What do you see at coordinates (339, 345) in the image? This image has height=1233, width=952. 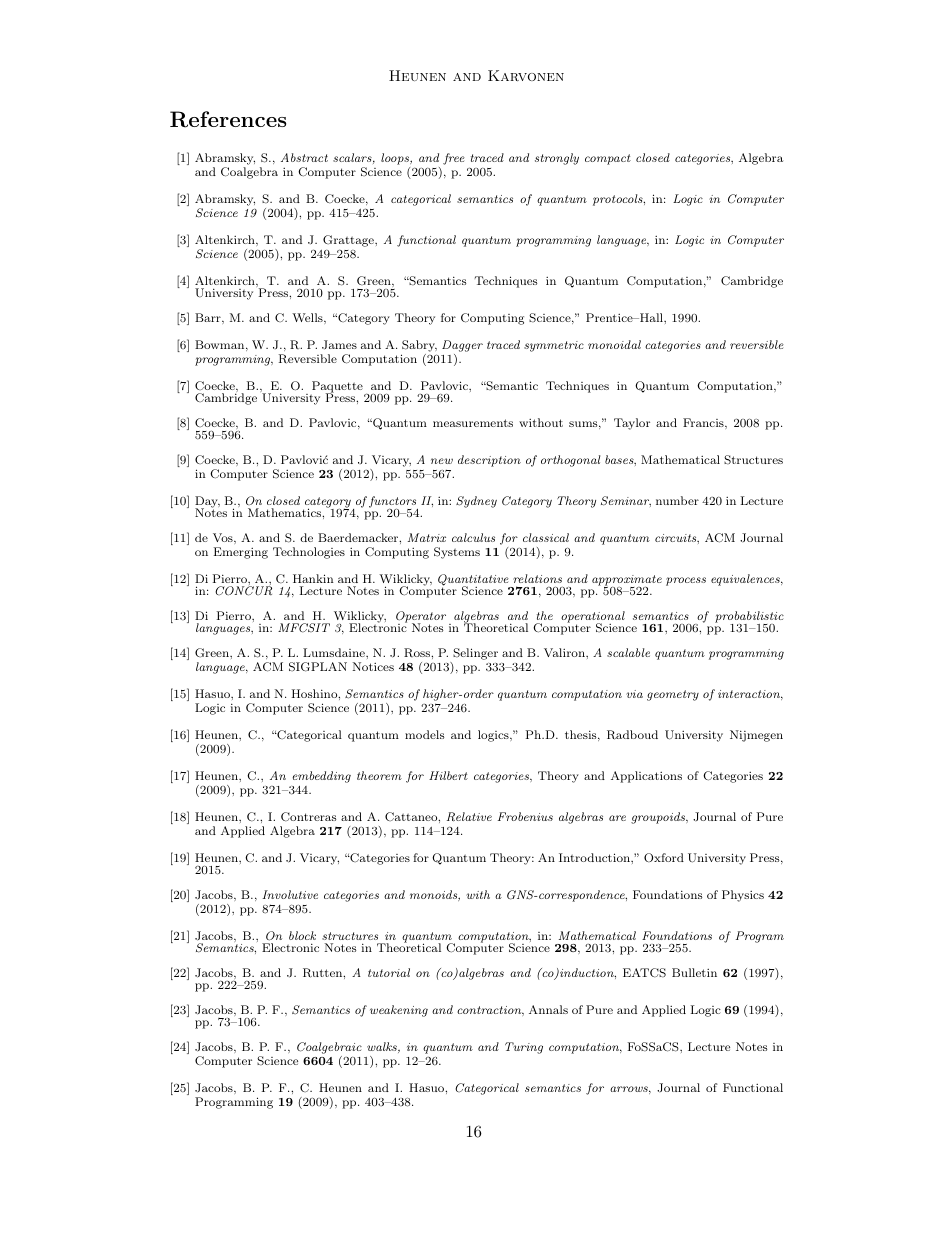 I see `James` at bounding box center [339, 345].
